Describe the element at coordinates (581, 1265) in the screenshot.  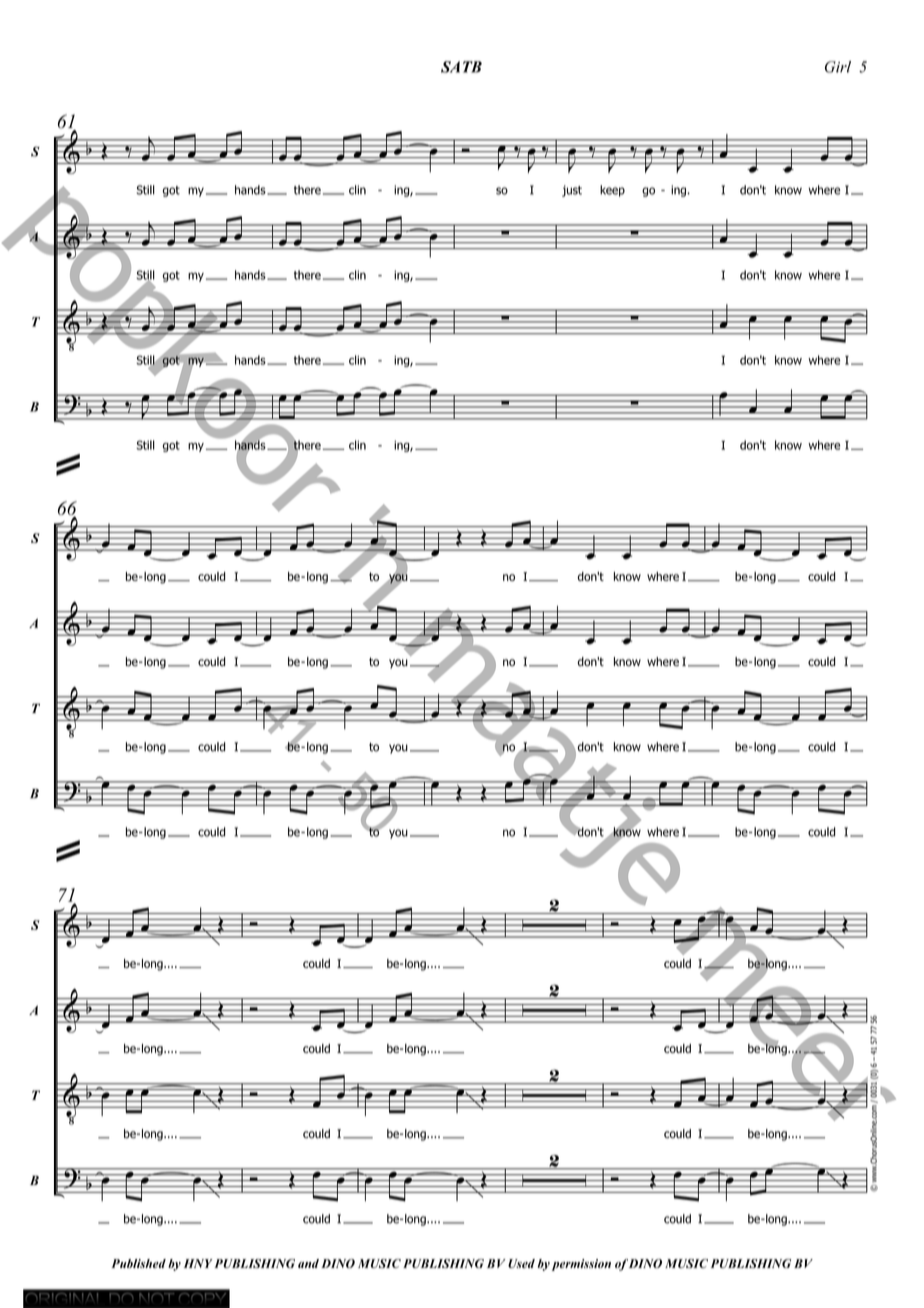
I see `permission` at that location.
